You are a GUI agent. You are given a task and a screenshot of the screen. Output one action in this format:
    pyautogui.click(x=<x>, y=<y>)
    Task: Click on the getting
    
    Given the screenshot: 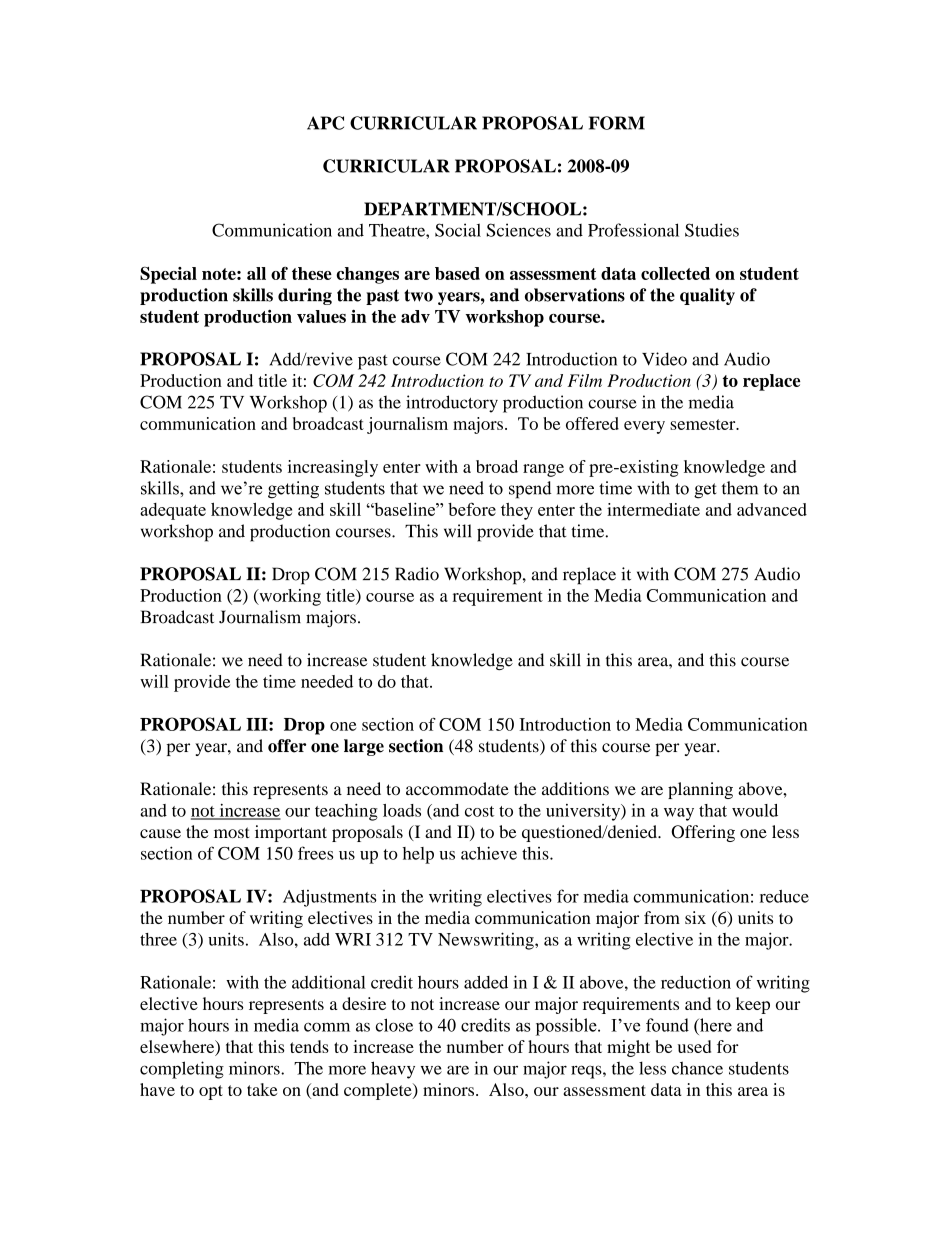 What is the action you would take?
    pyautogui.click(x=293, y=490)
